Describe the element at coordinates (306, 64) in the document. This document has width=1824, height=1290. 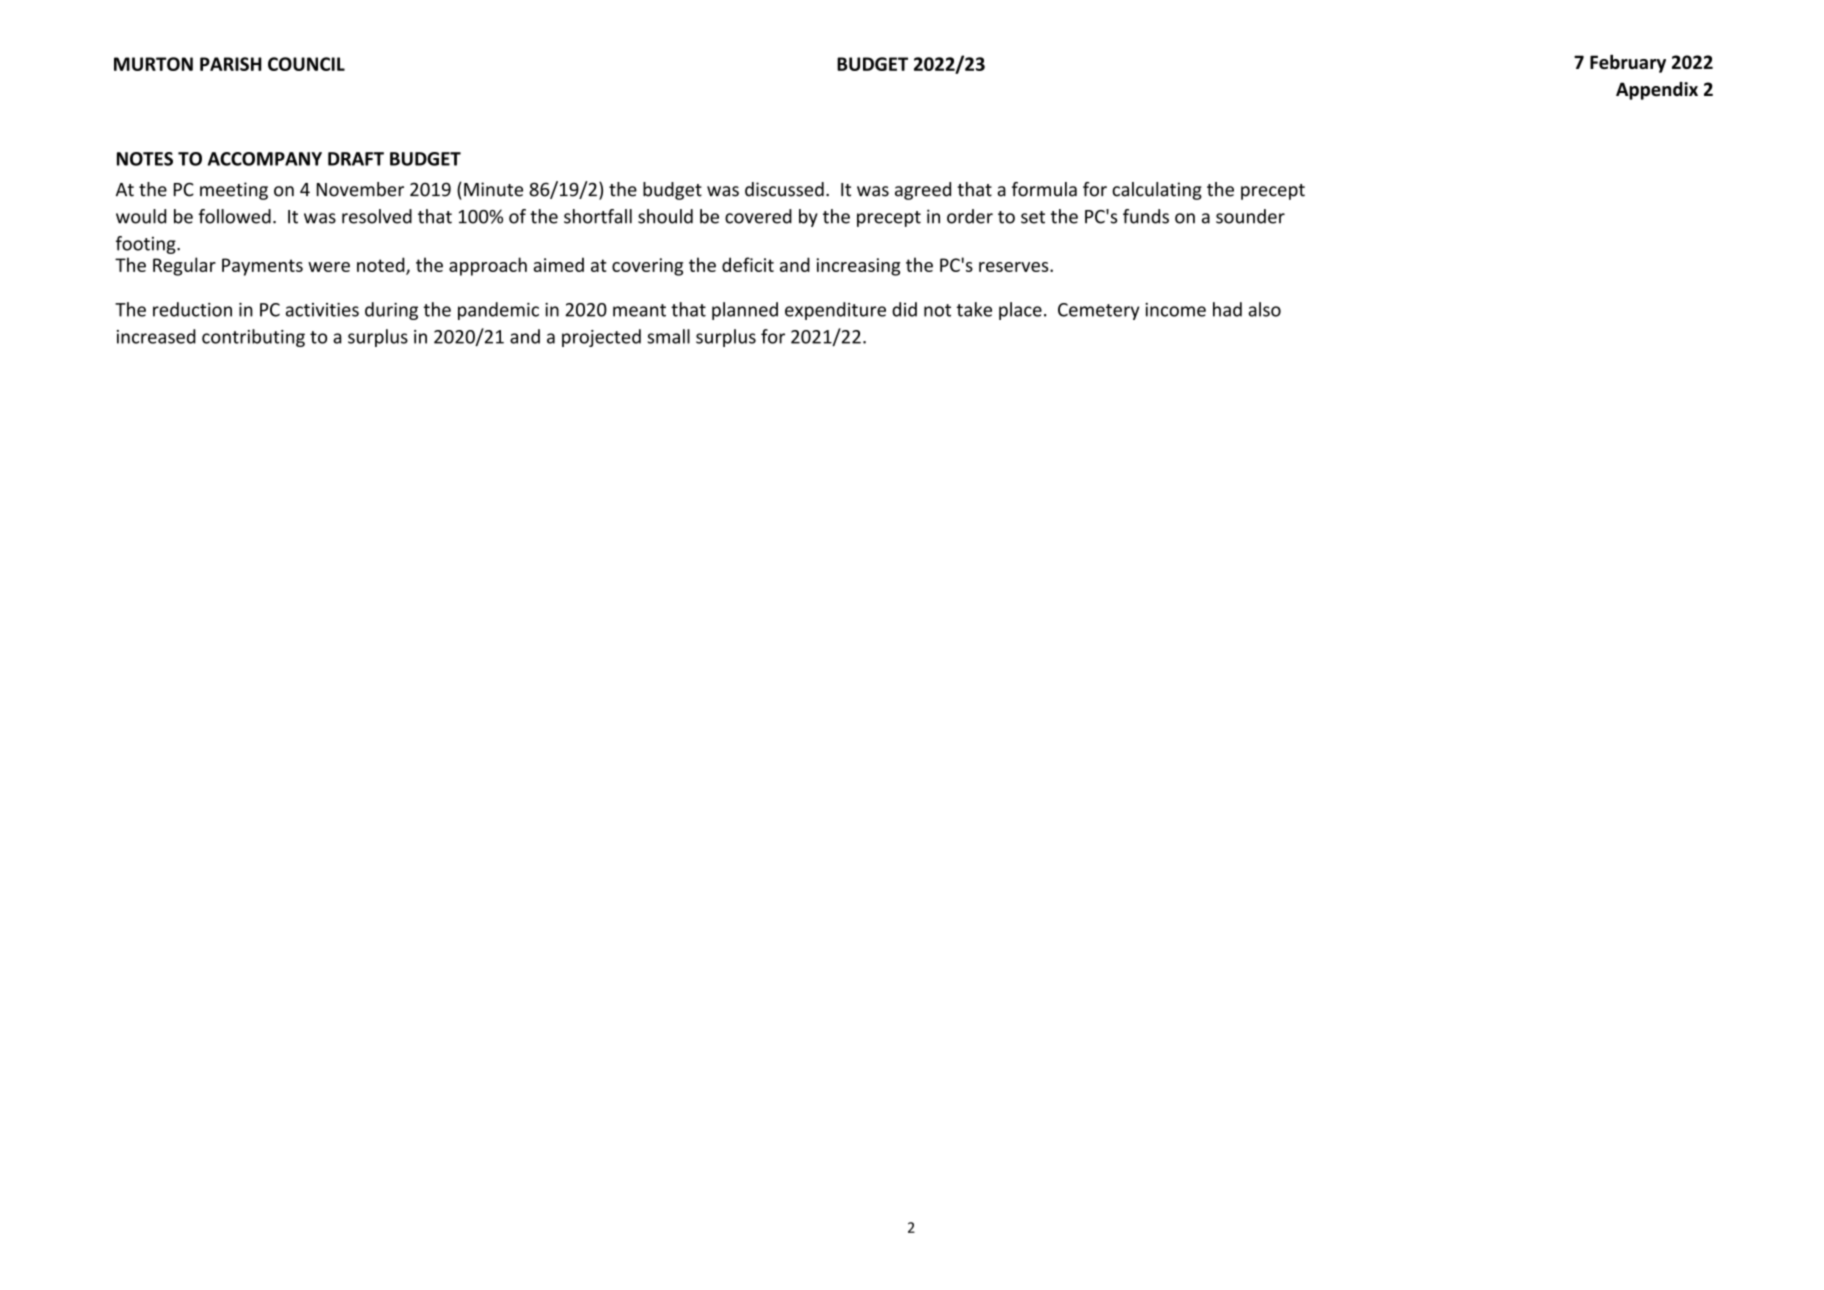
I see `COUNCIL` at that location.
